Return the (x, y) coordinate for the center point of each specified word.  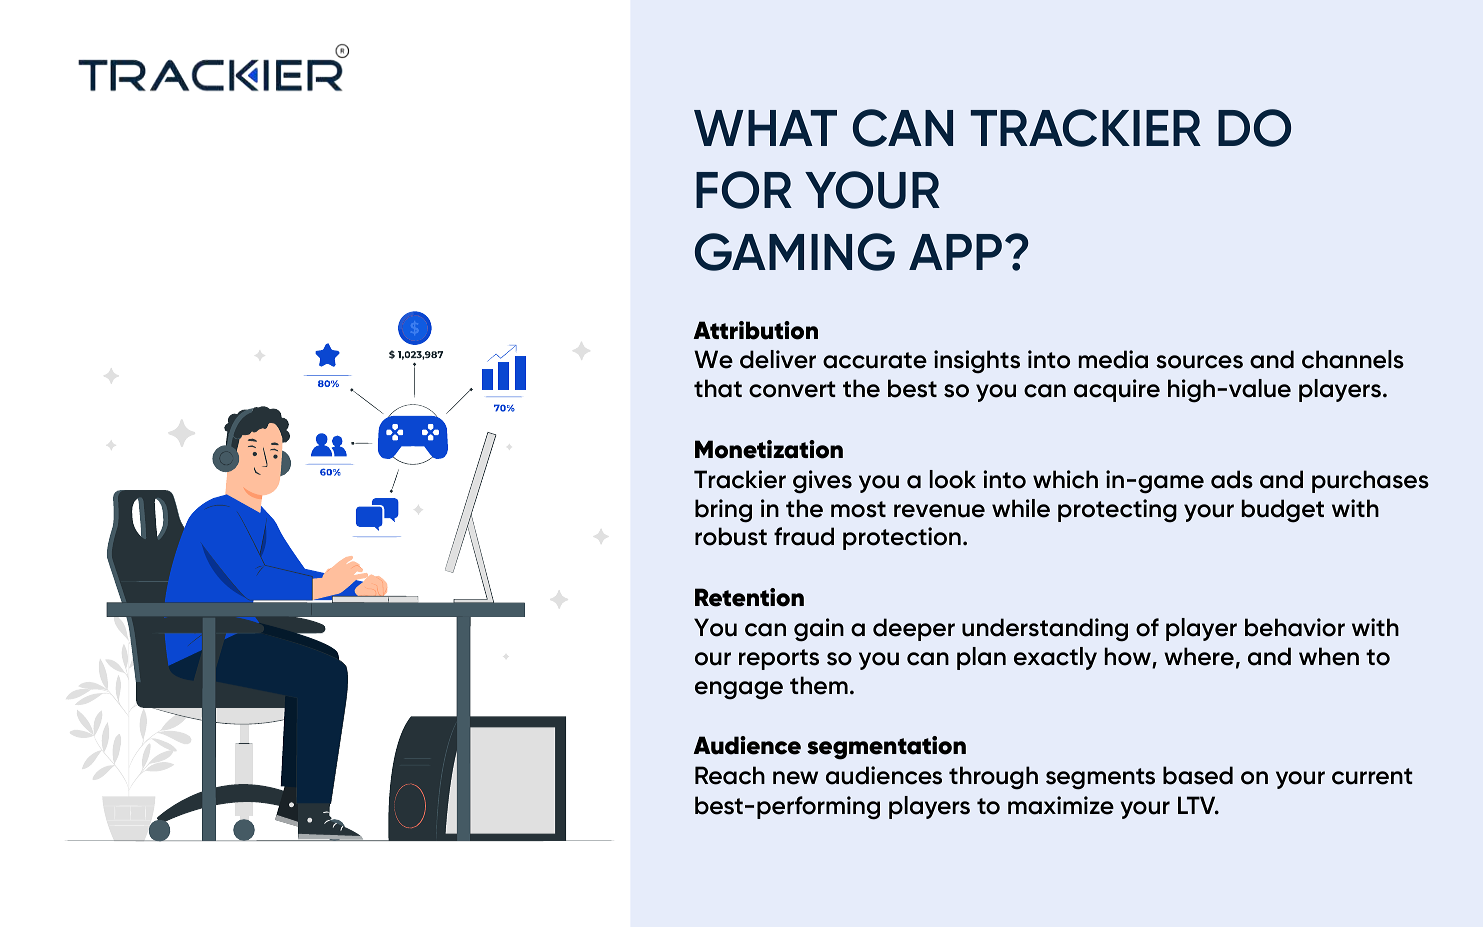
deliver (778, 359)
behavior (1295, 627)
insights (977, 362)
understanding (1045, 630)
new (795, 778)
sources (1199, 362)
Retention (749, 597)
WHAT (765, 128)
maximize (1061, 805)
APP (955, 252)
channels (1353, 359)
